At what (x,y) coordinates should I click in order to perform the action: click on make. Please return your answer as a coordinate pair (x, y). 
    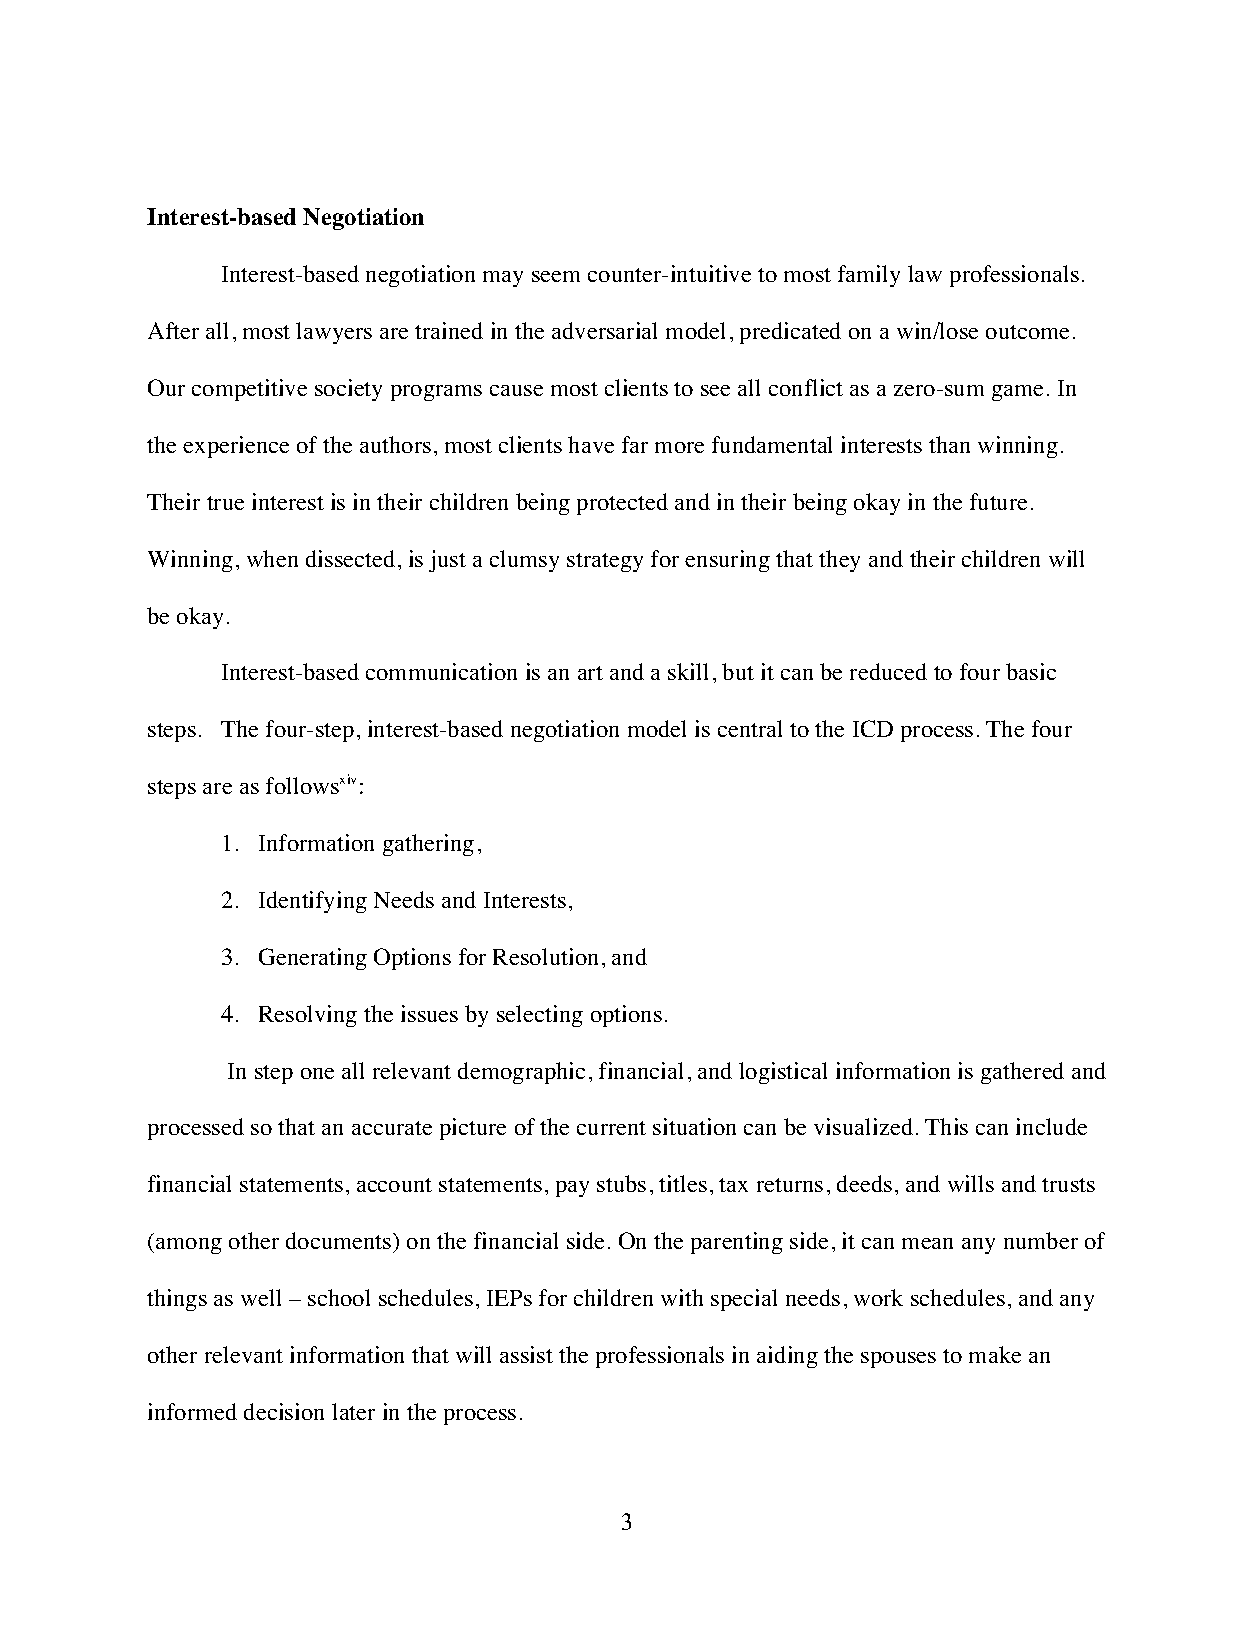
    Looking at the image, I should click on (995, 1354).
